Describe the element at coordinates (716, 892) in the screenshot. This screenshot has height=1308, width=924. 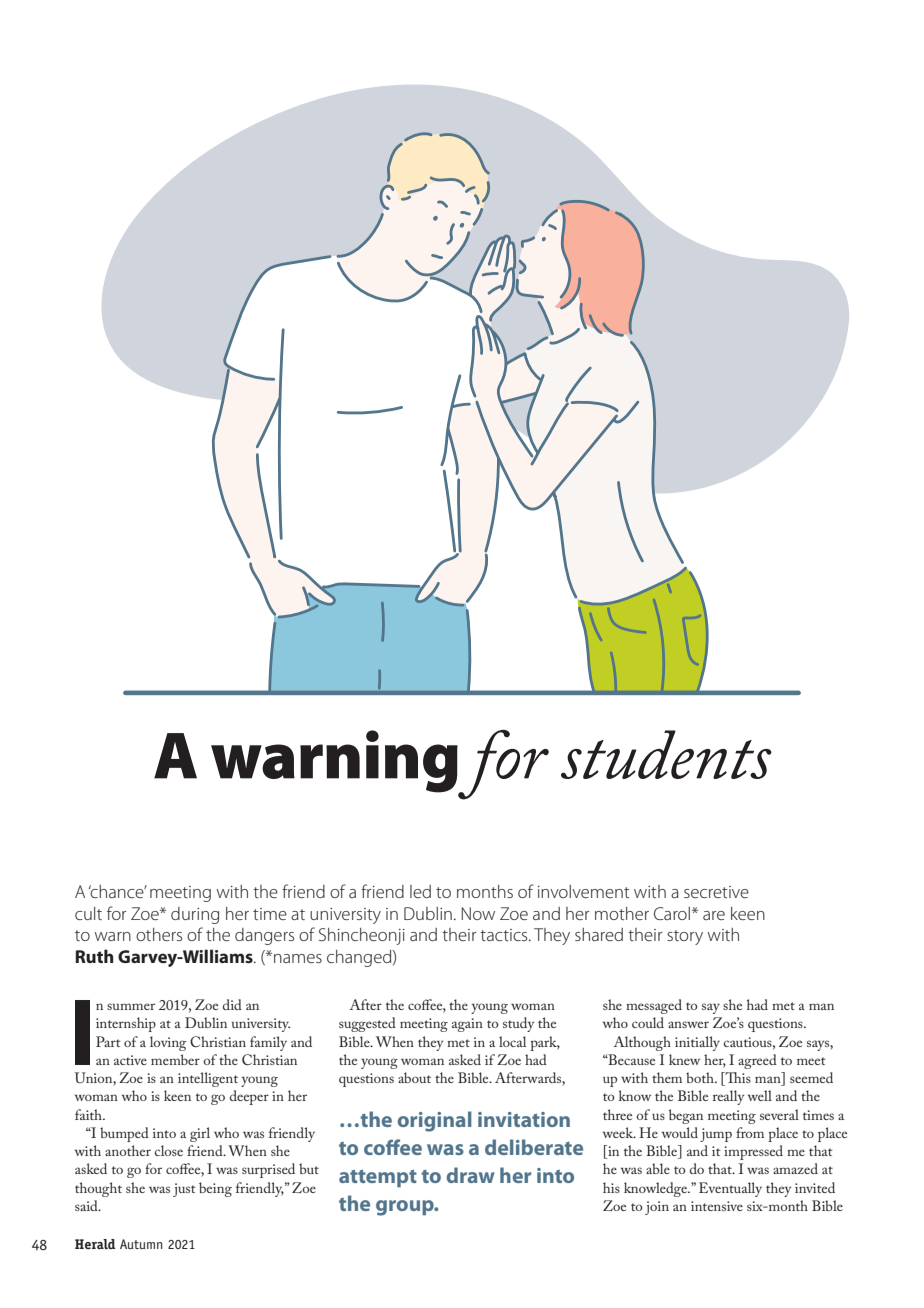
I see `secretive` at that location.
